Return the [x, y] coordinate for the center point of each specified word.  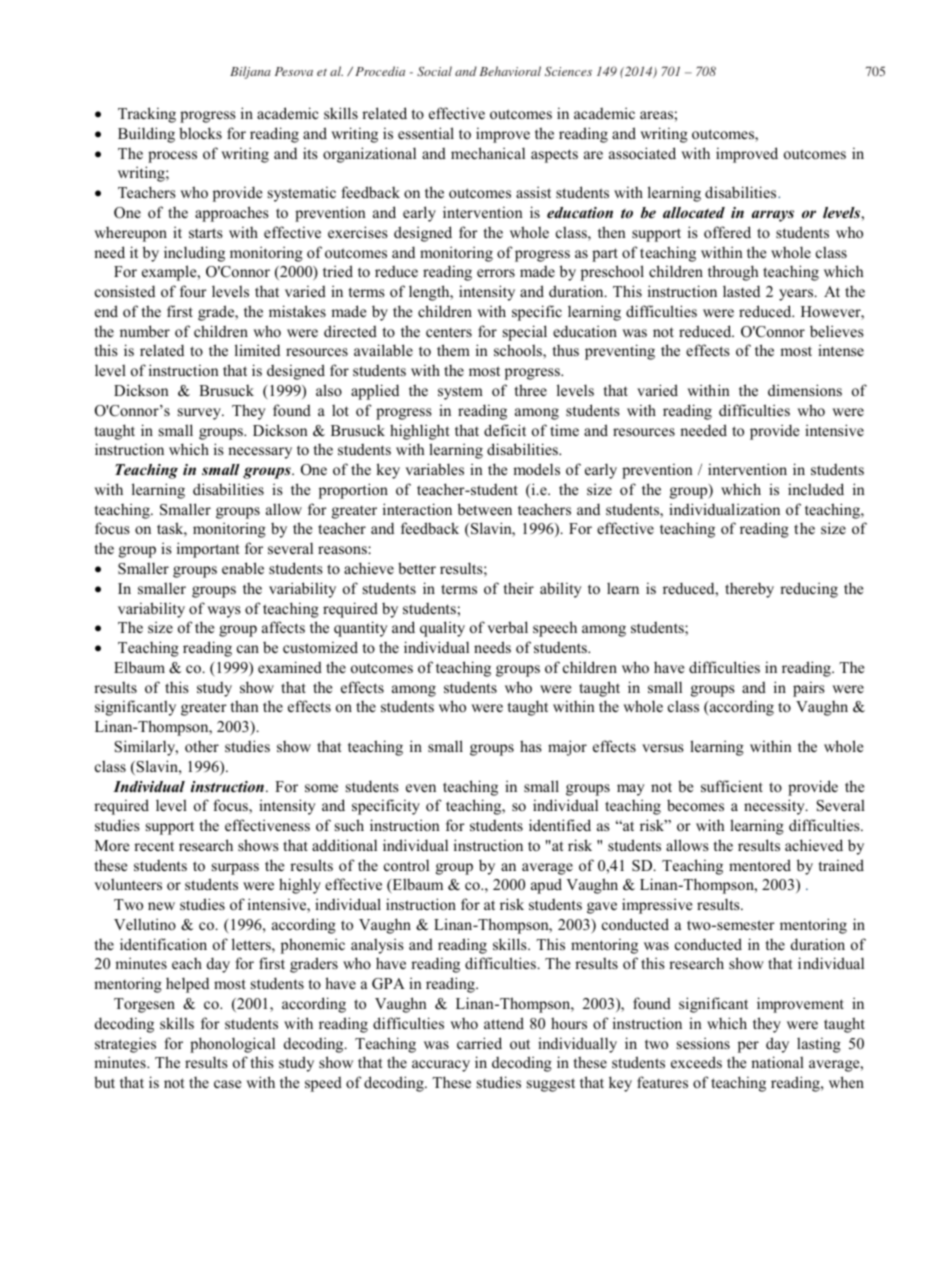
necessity [775, 807]
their [519, 588]
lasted [741, 291]
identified [560, 825]
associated [642, 153]
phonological [232, 1045]
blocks [200, 133]
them [453, 350]
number [145, 331]
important [208, 550]
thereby [749, 590]
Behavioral [510, 71]
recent [154, 846]
